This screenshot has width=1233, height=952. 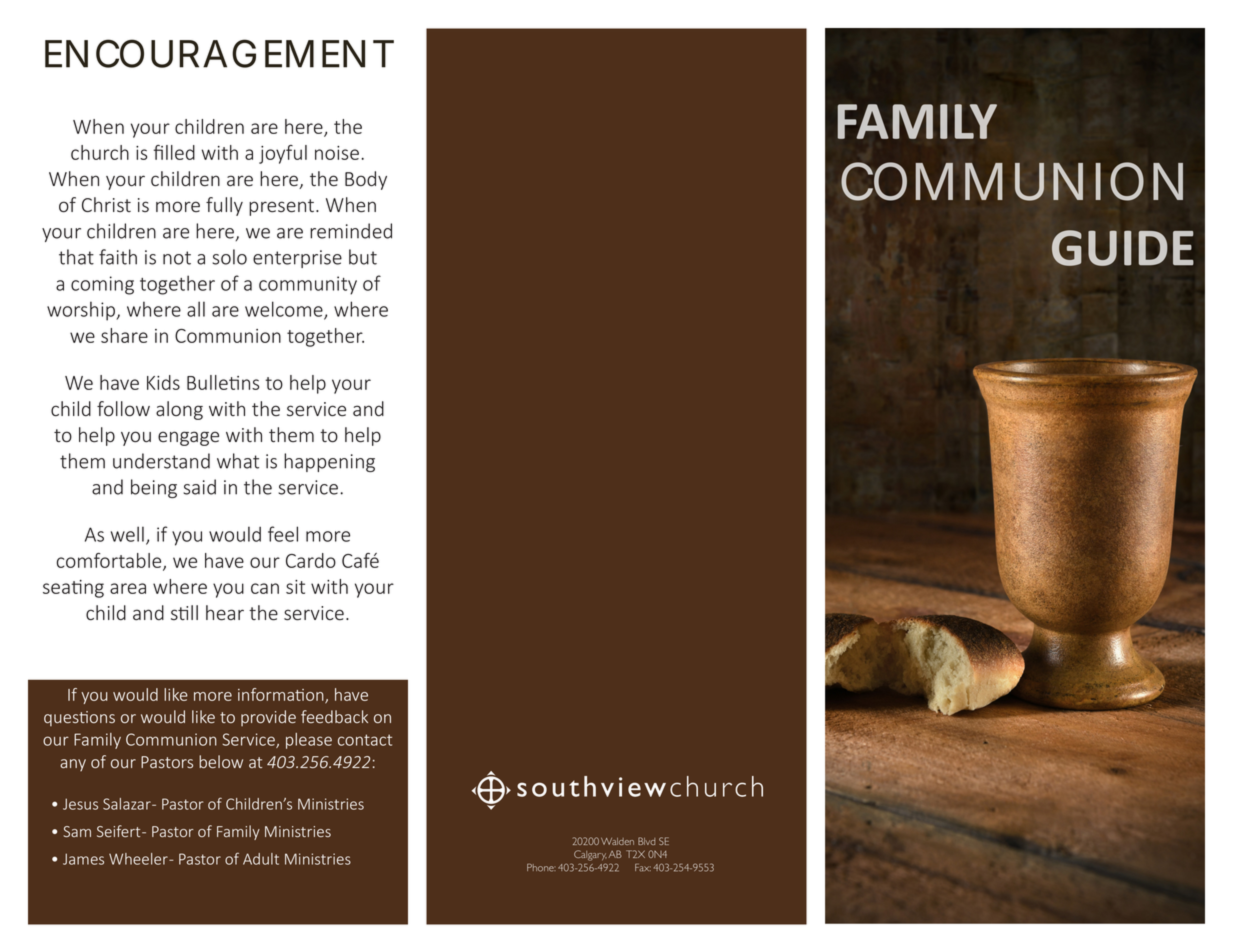 I want to click on understand, so click(x=161, y=461).
